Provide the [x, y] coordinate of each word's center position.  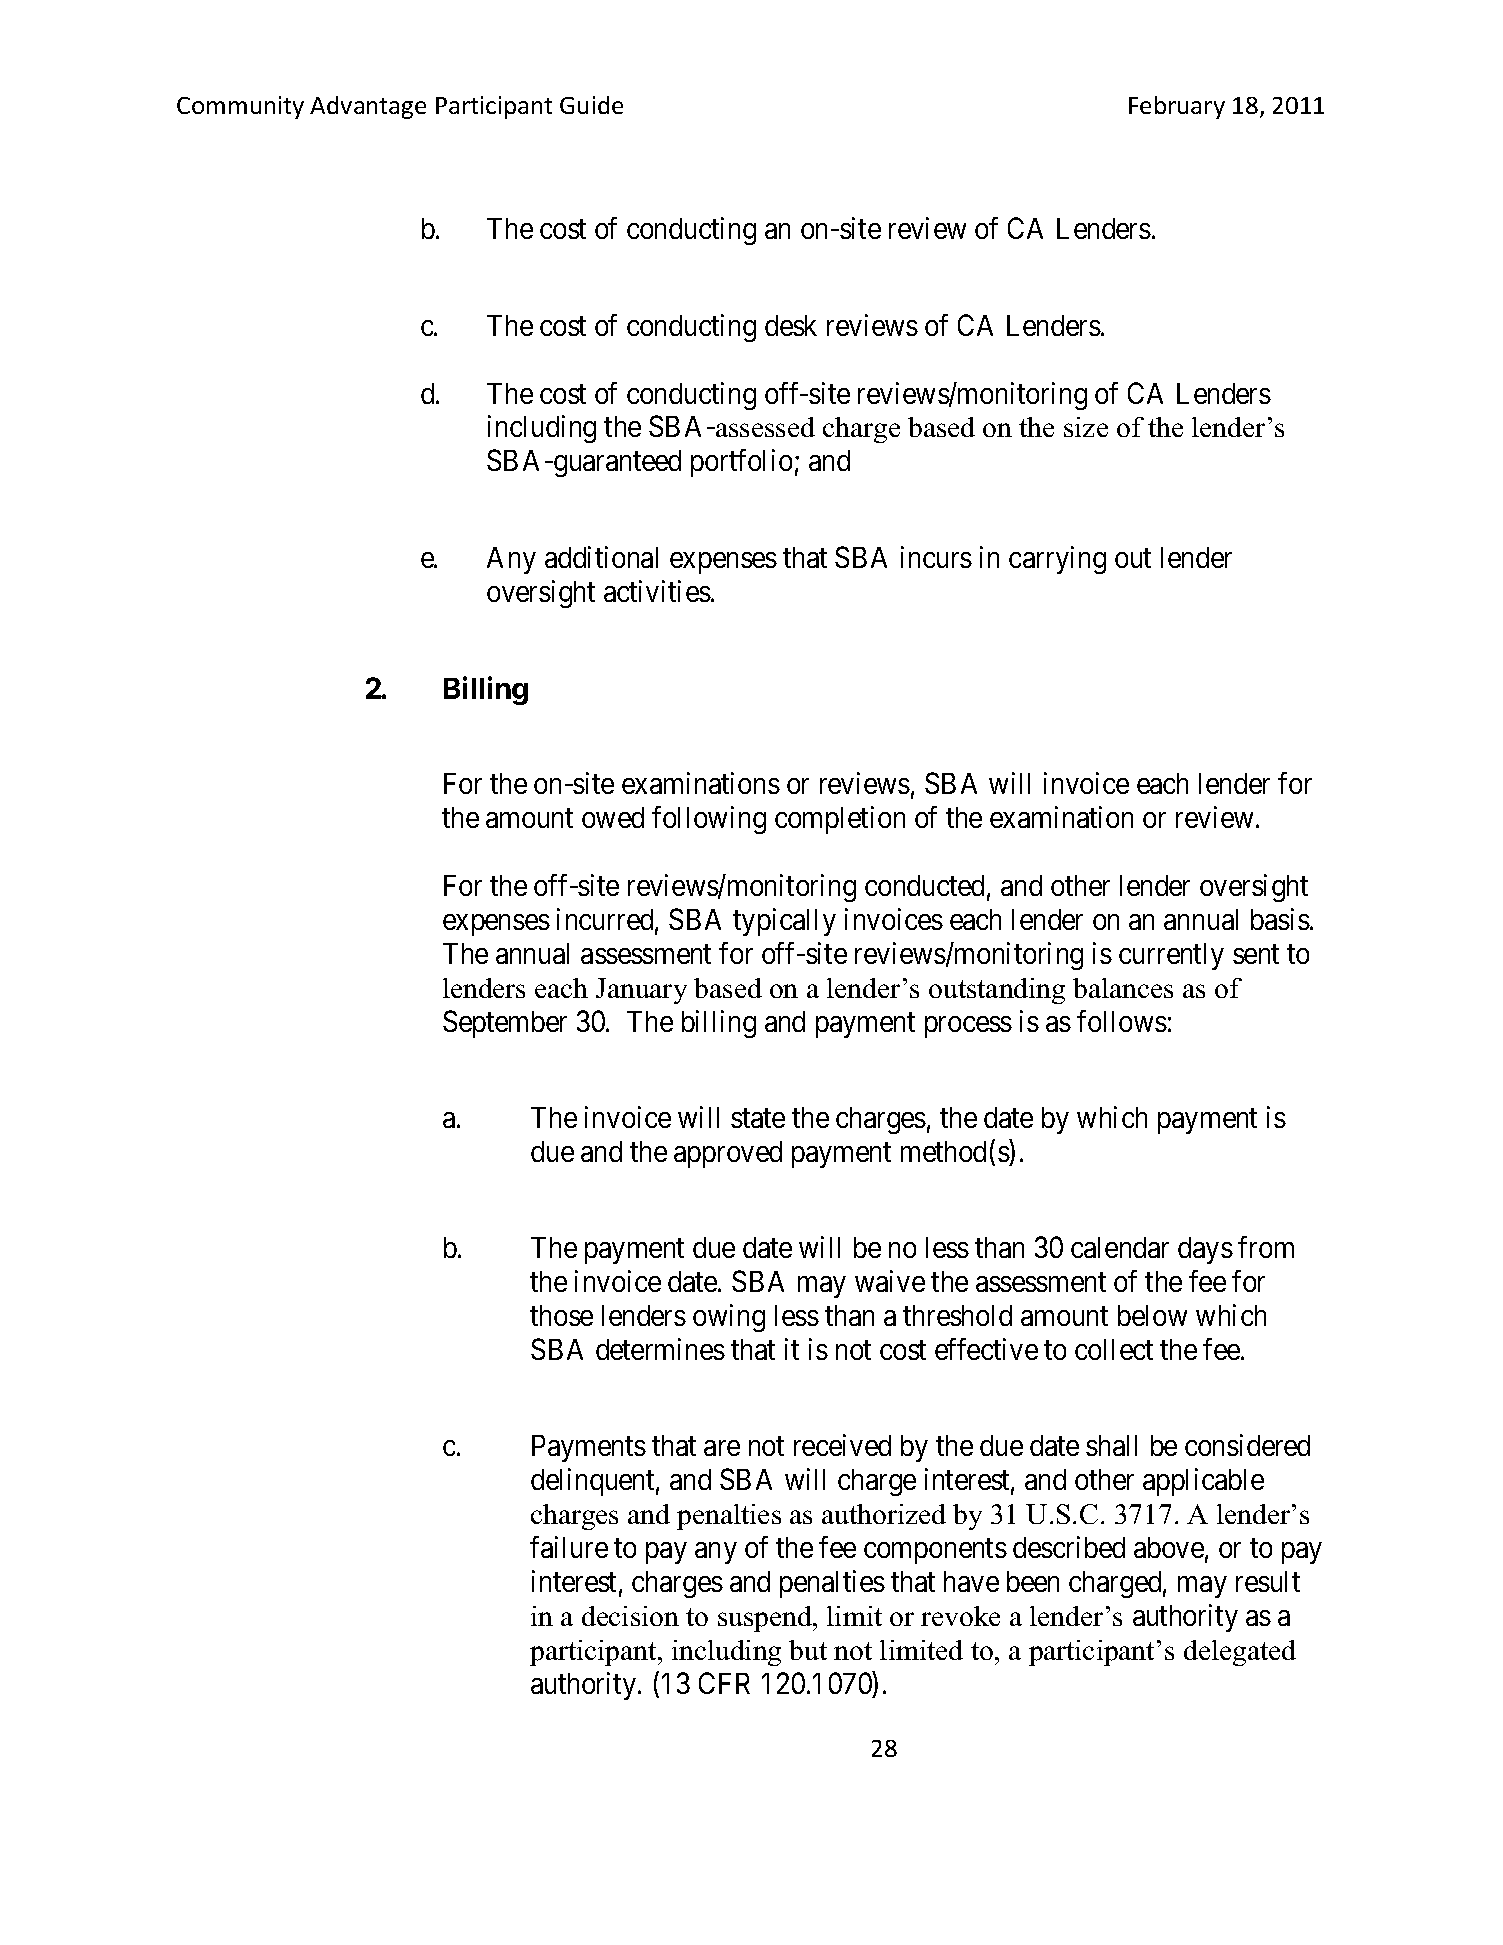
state [758, 1118]
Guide [591, 105]
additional [601, 557]
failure [569, 1547]
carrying [1057, 560]
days [1205, 1250]
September [505, 1024]
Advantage [368, 107]
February [1177, 107]
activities [657, 591]
